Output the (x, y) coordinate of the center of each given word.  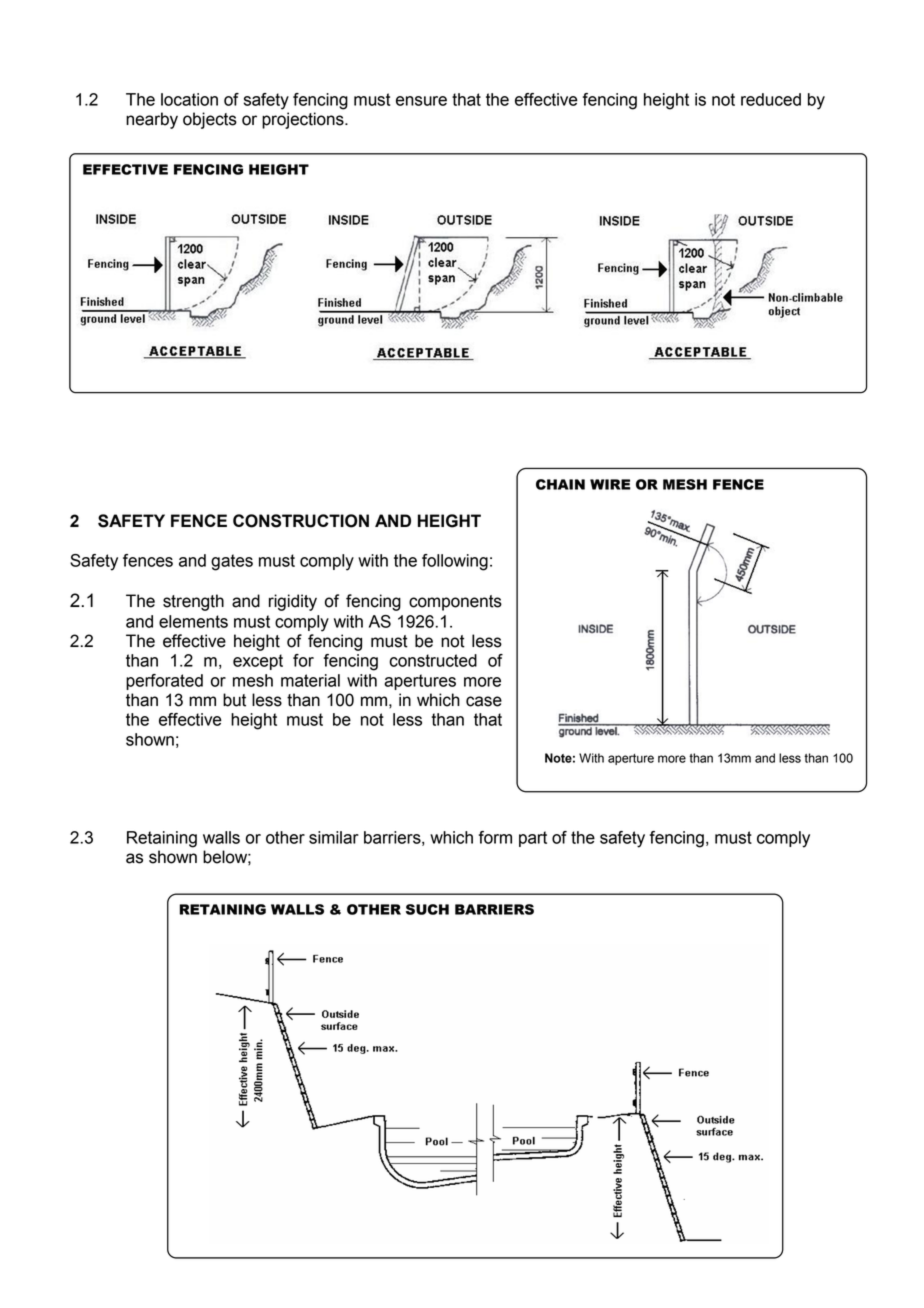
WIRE (610, 484)
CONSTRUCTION (301, 521)
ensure (421, 101)
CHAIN (560, 484)
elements (193, 621)
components (455, 603)
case (484, 701)
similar (334, 837)
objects (210, 120)
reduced (771, 99)
